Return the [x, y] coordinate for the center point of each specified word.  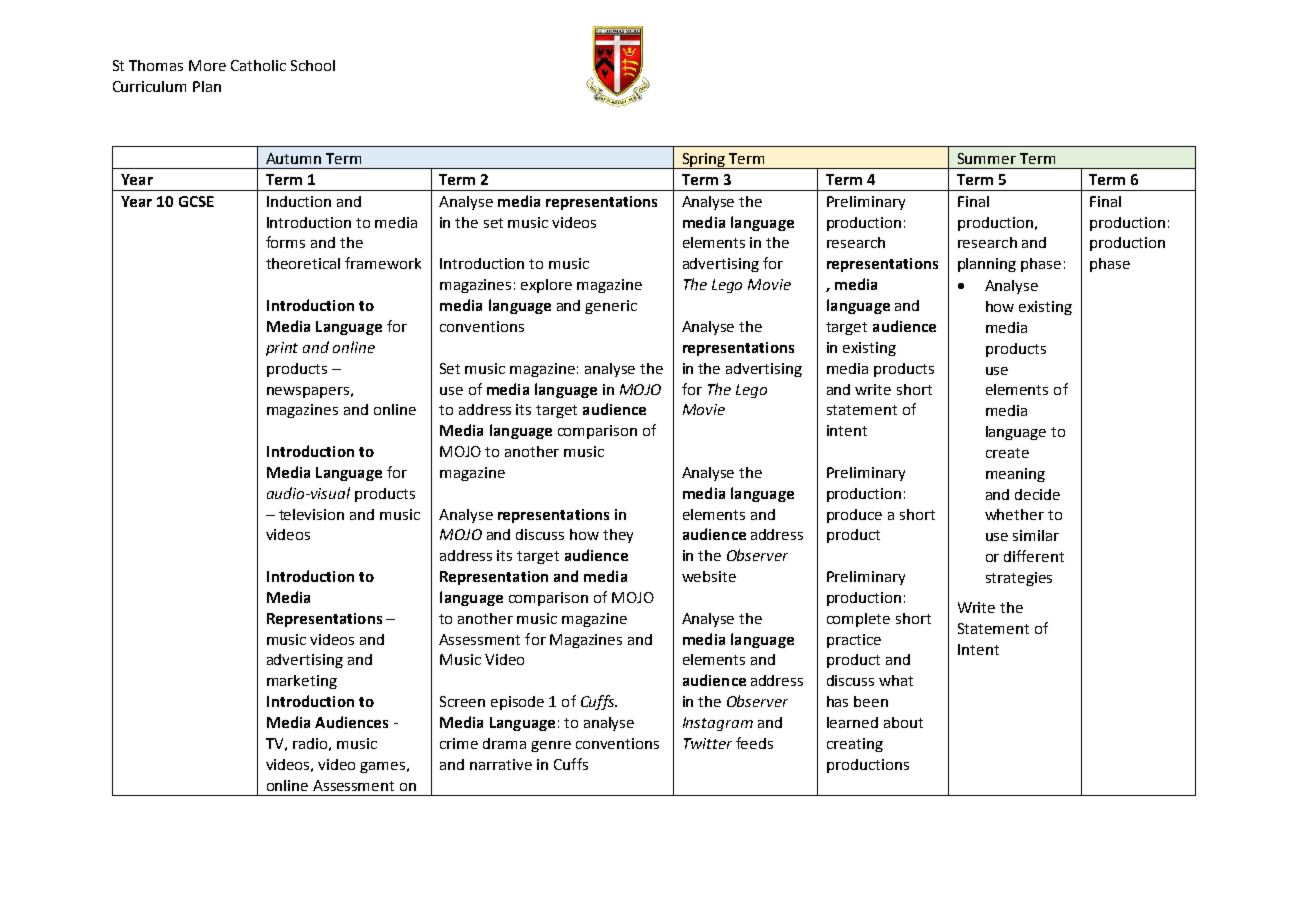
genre [551, 746]
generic [611, 307]
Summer [987, 158]
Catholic [258, 65]
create [1007, 453]
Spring [704, 161]
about [903, 722]
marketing [302, 682]
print [282, 349]
